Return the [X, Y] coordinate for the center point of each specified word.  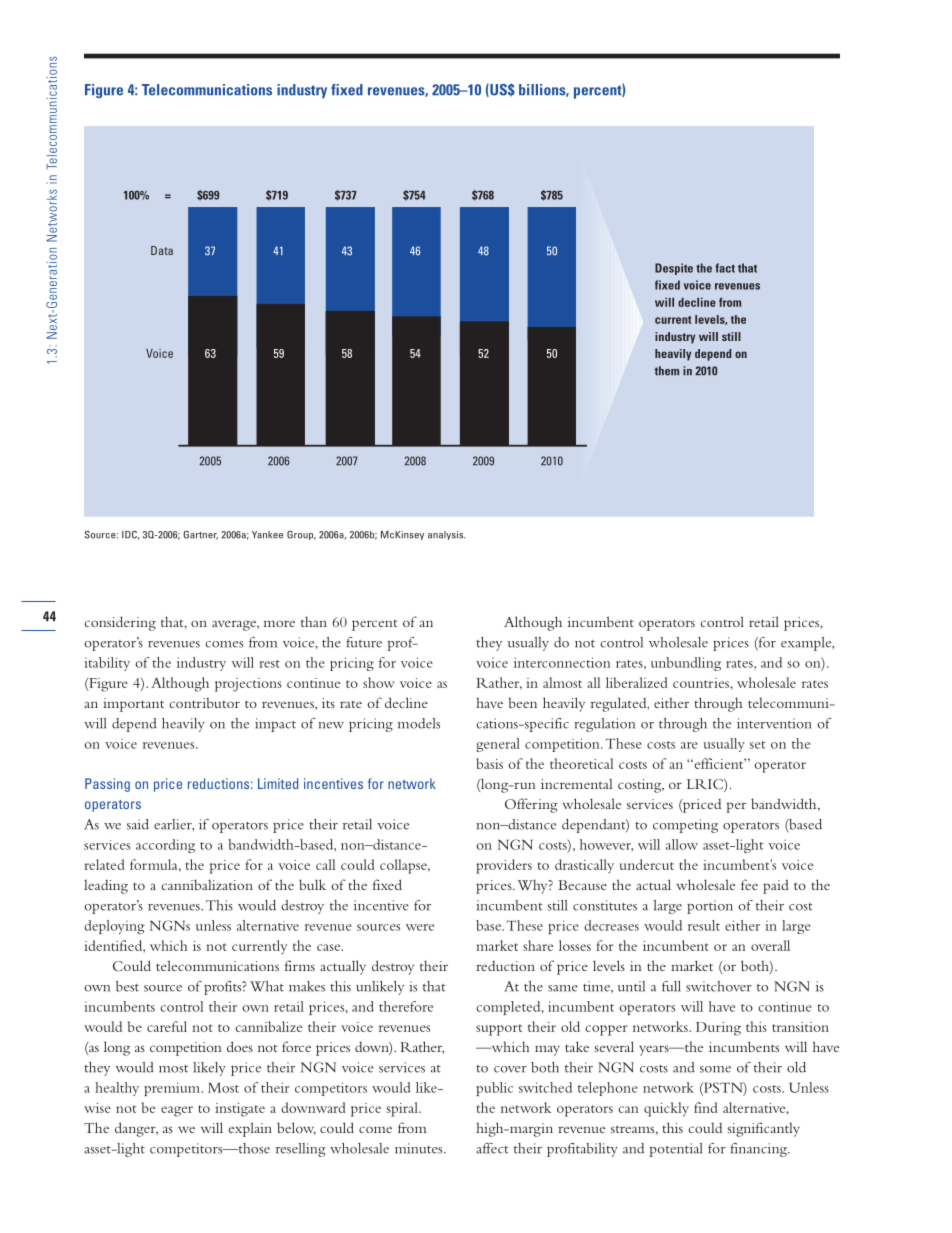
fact [725, 268]
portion [710, 907]
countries [702, 683]
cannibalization [207, 884]
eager [177, 1111]
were [420, 927]
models [419, 723]
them [666, 371]
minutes [420, 1148]
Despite [674, 269]
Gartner [201, 535]
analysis [446, 535]
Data [162, 250]
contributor [204, 703]
